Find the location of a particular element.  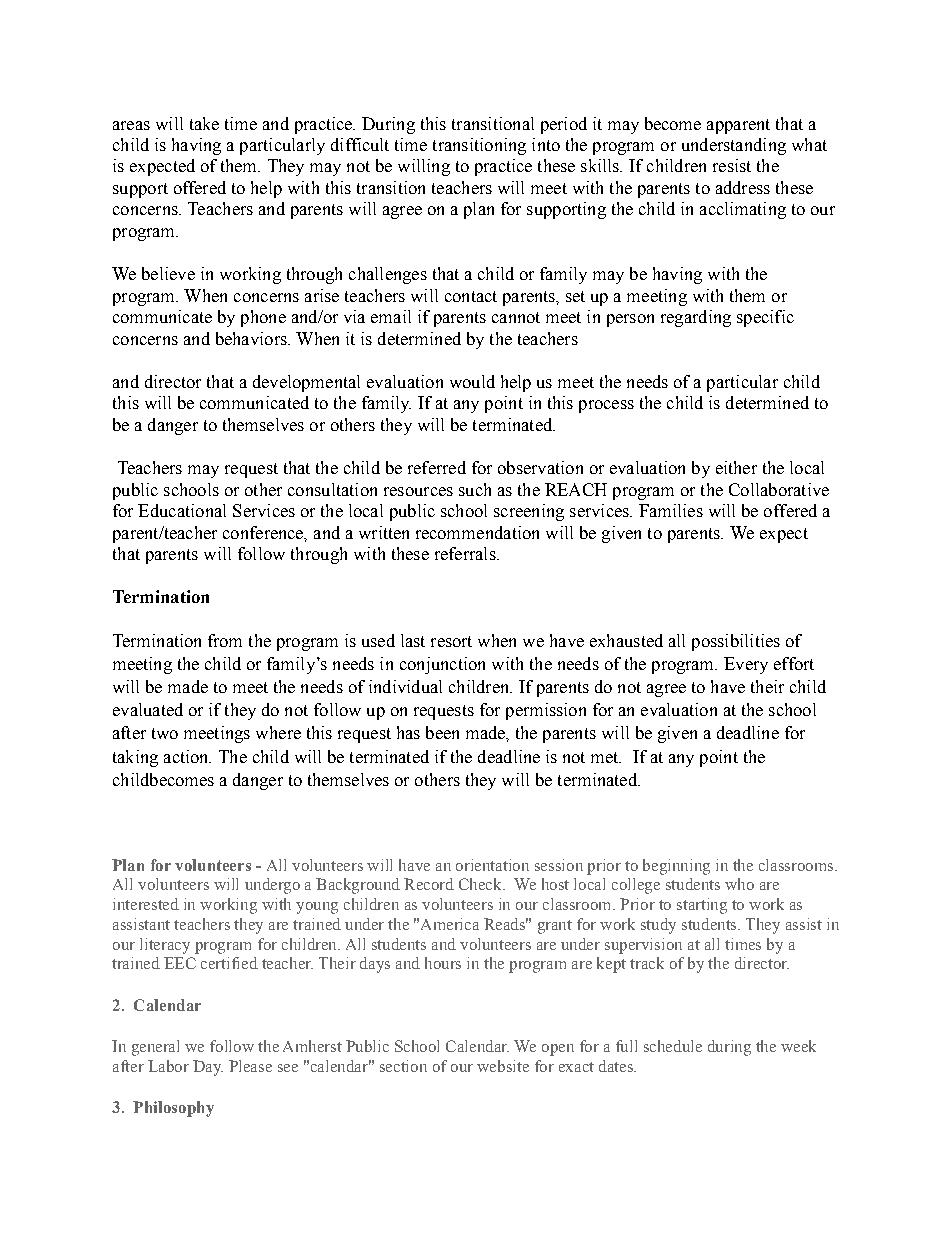

take is located at coordinates (204, 123).
